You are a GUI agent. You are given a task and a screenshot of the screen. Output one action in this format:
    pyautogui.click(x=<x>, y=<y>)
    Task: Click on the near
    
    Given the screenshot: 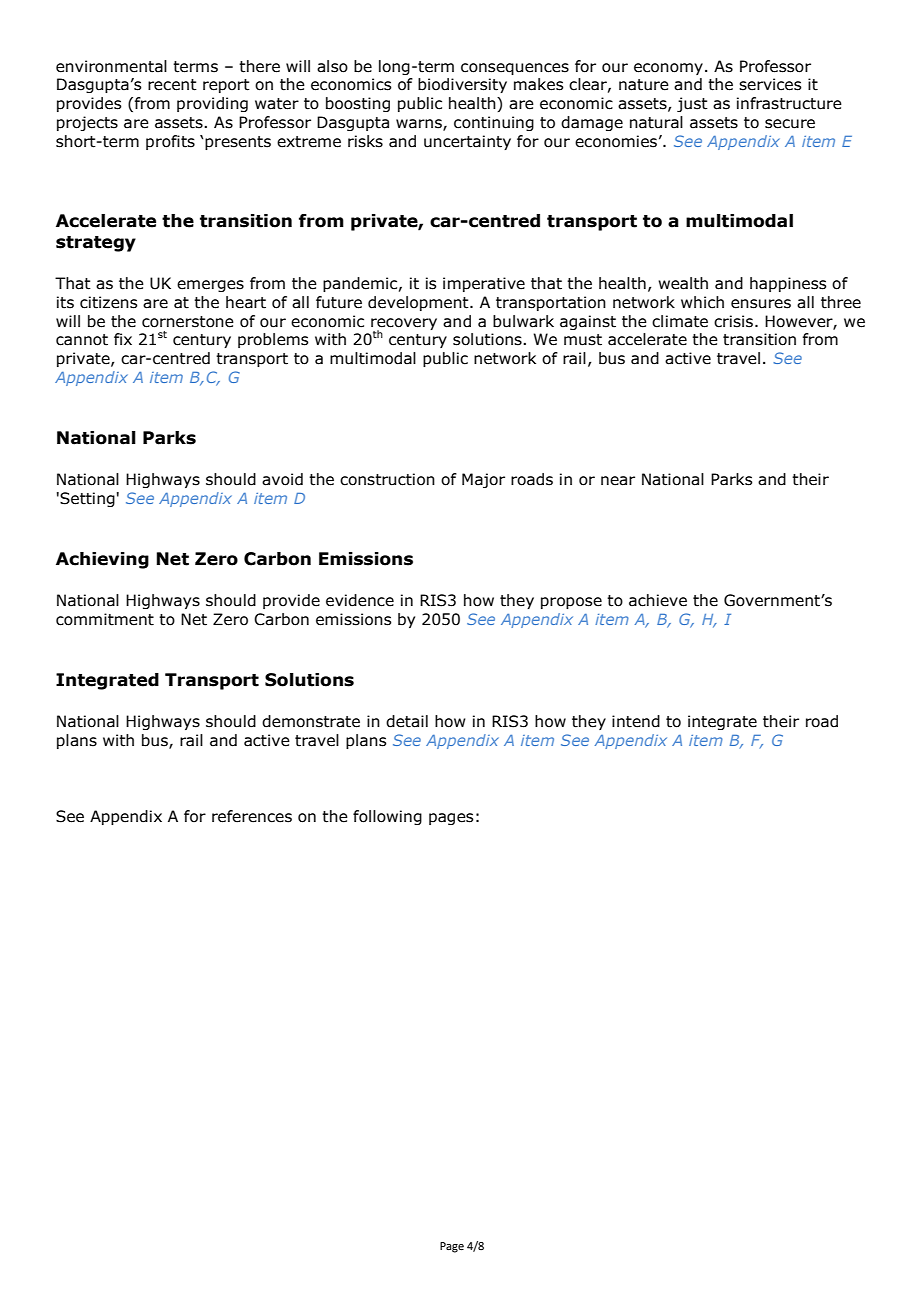 What is the action you would take?
    pyautogui.click(x=618, y=481)
